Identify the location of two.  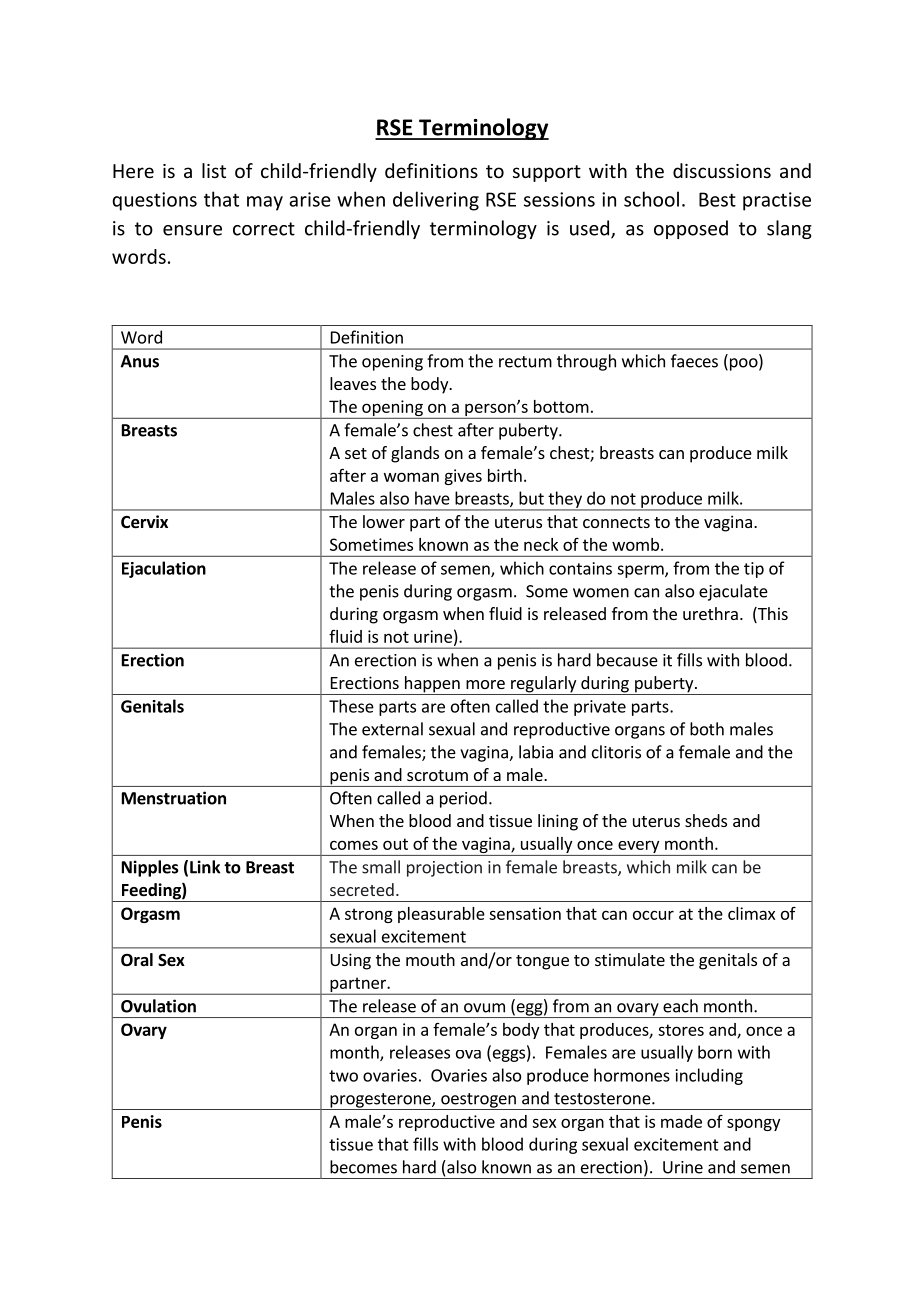
(343, 1076).
